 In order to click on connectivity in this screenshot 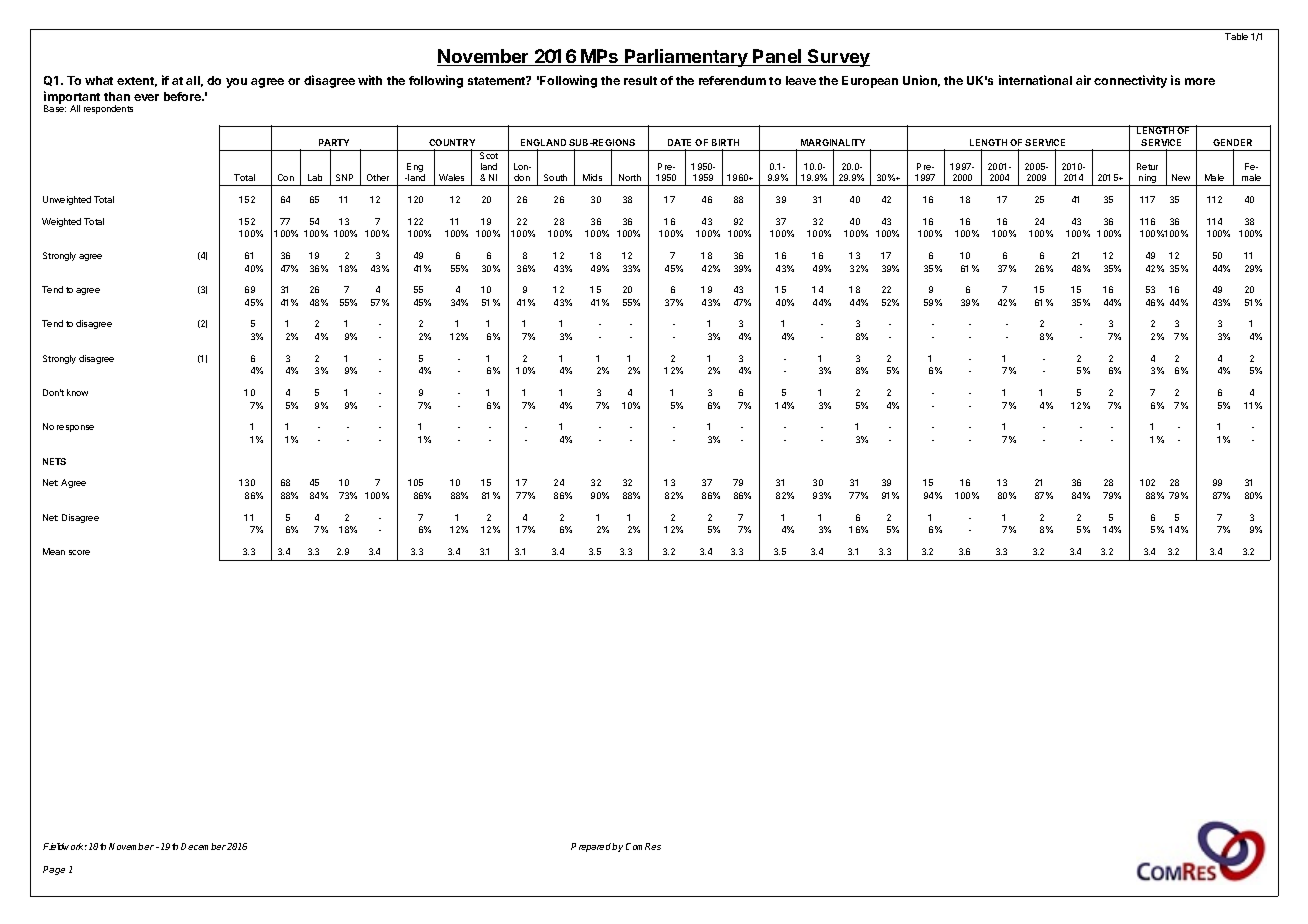, I will do `click(1130, 81)`.
